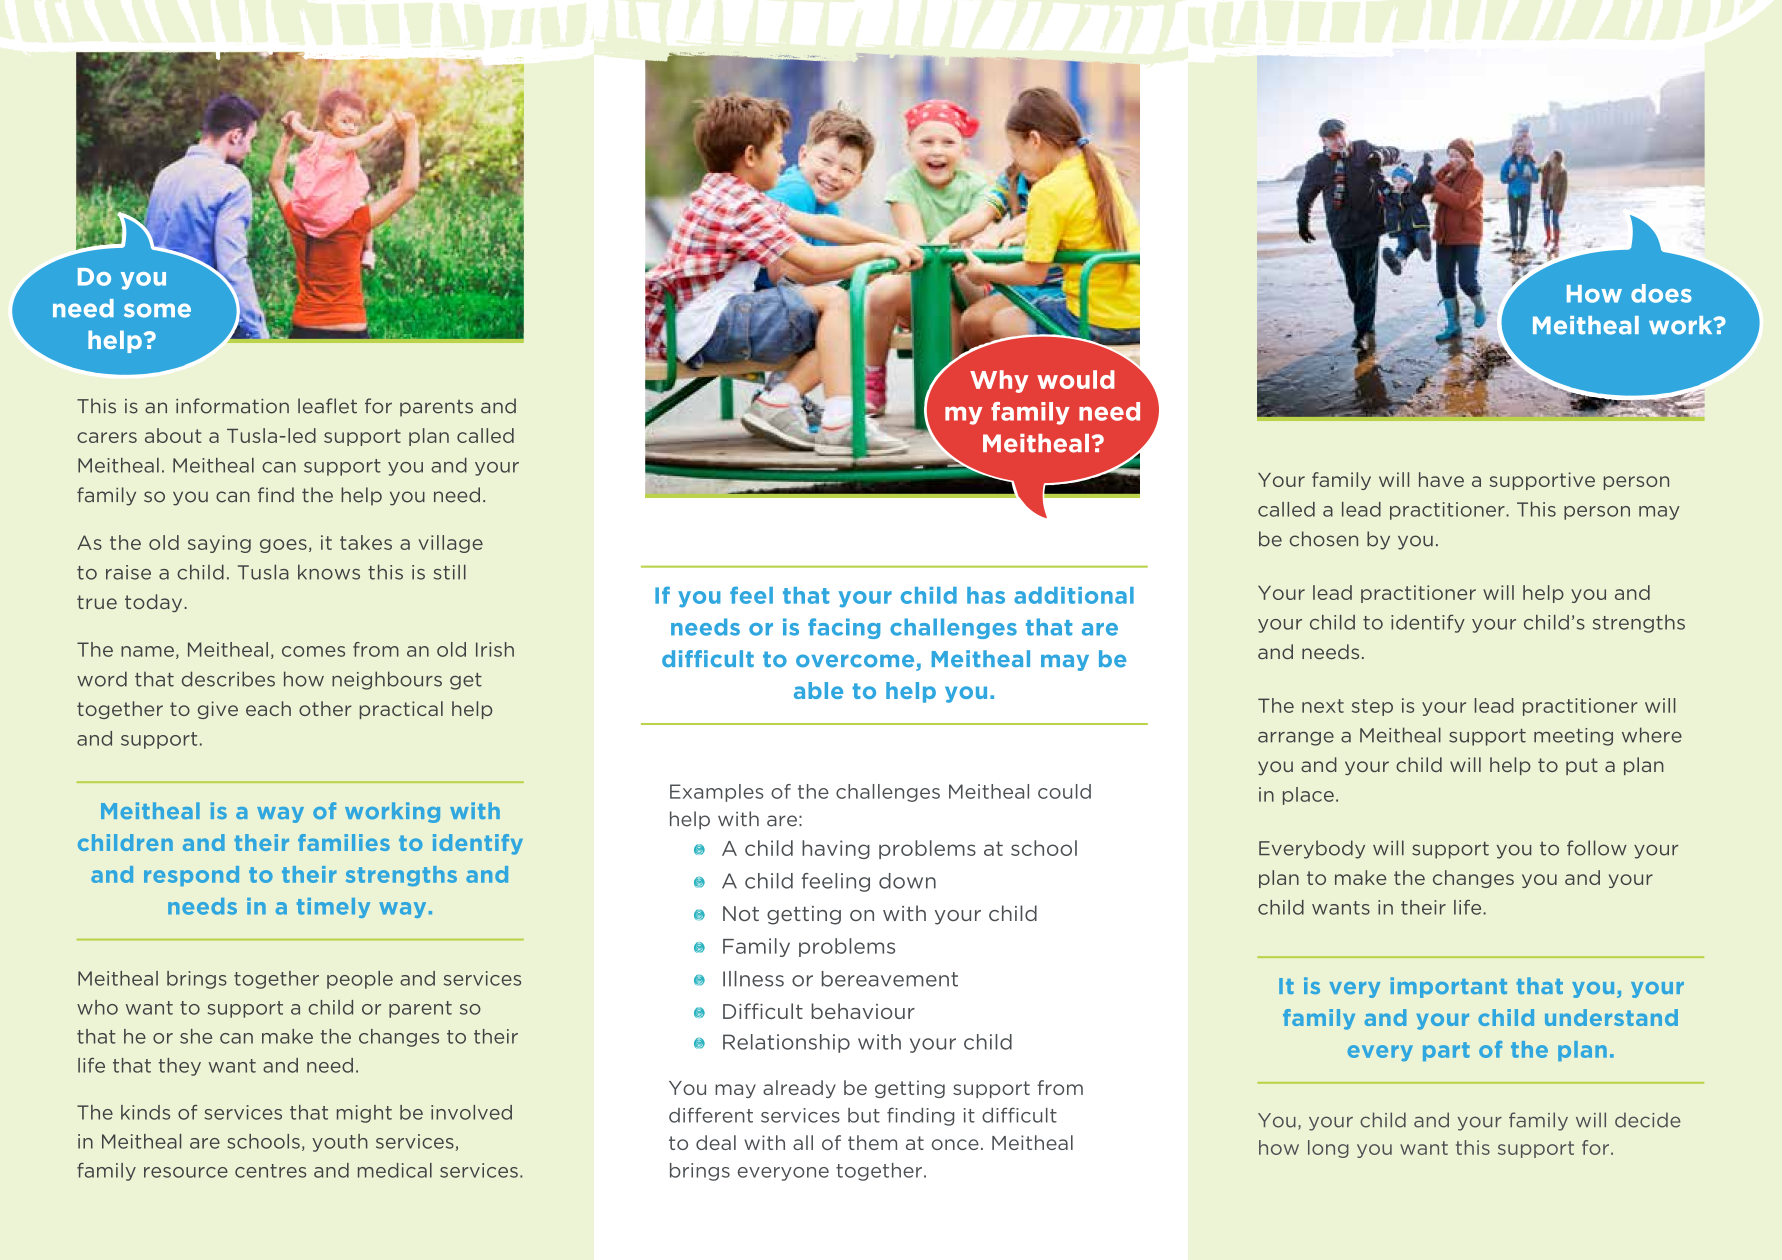  Describe the element at coordinates (818, 690) in the screenshot. I see `able` at that location.
